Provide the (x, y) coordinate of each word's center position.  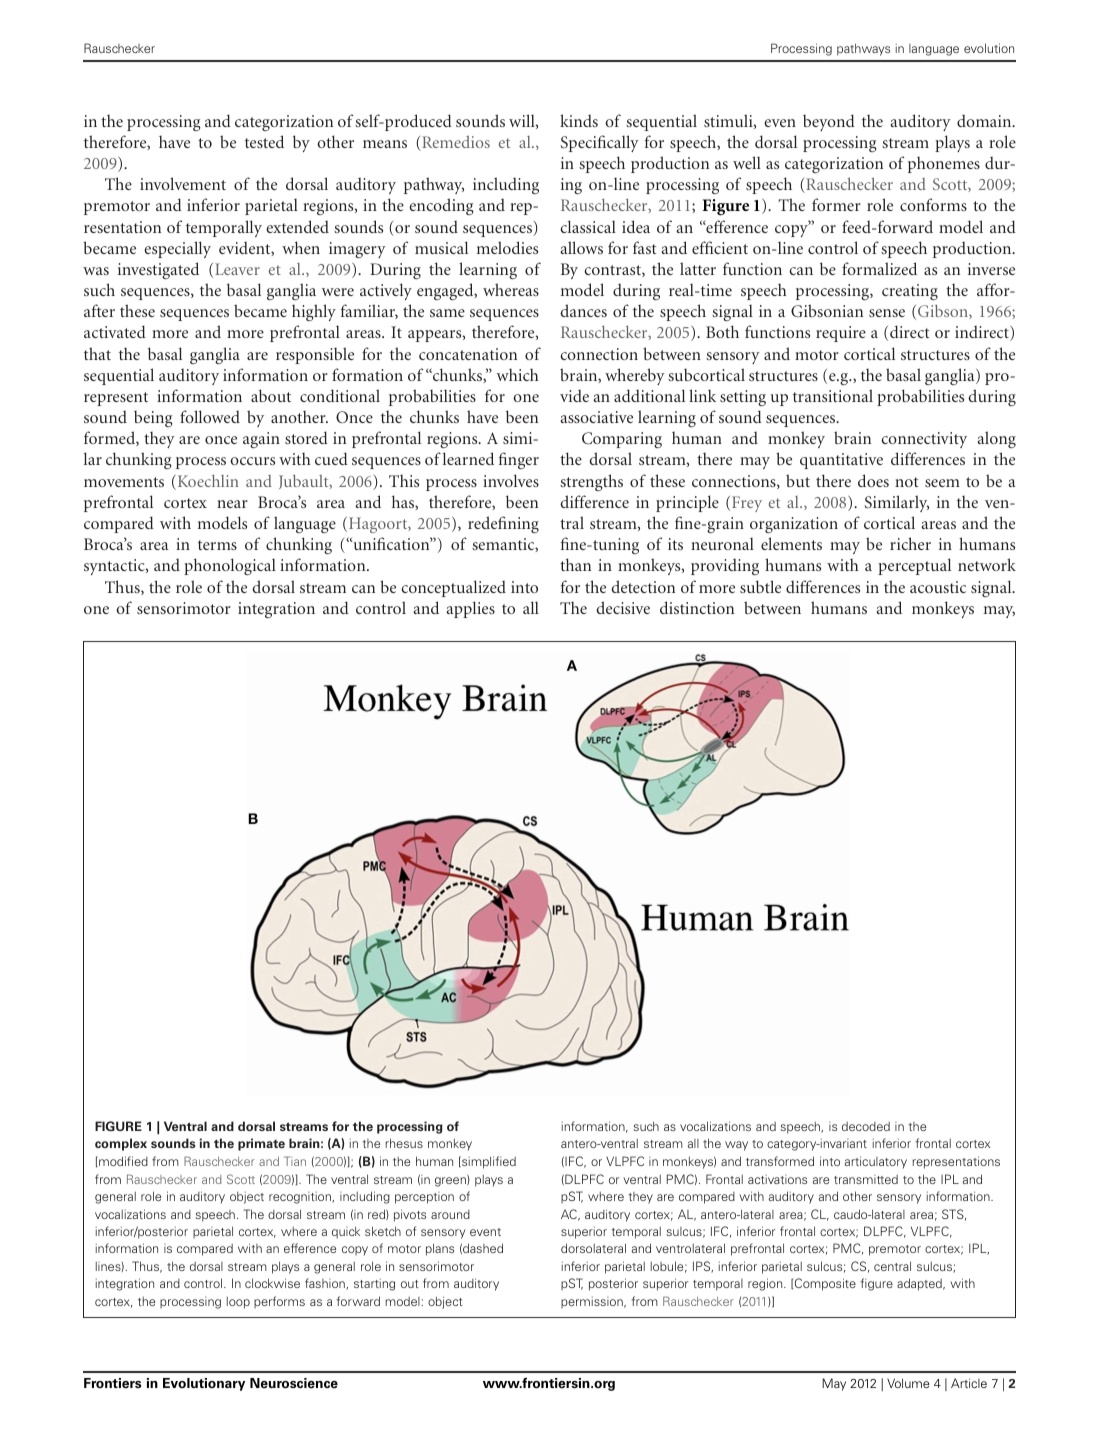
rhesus (404, 1143)
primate (261, 1144)
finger (519, 460)
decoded (866, 1126)
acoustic (938, 587)
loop (238, 1303)
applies (470, 609)
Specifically (600, 143)
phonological (230, 566)
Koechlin (207, 482)
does (873, 480)
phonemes (944, 164)
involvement (183, 183)
